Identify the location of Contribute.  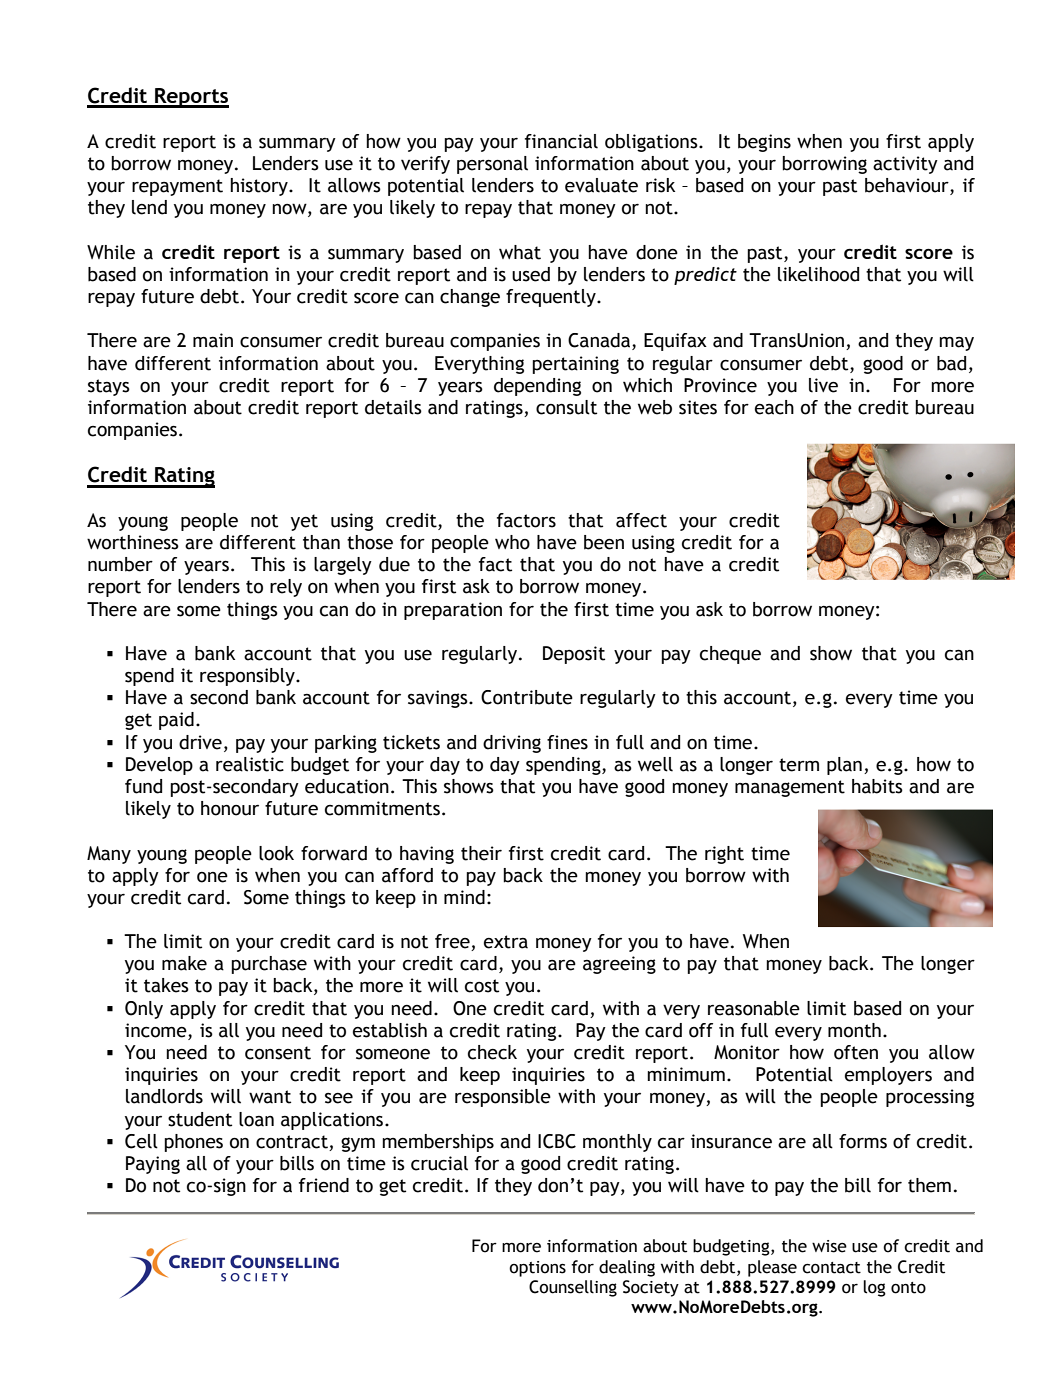
(527, 697).
